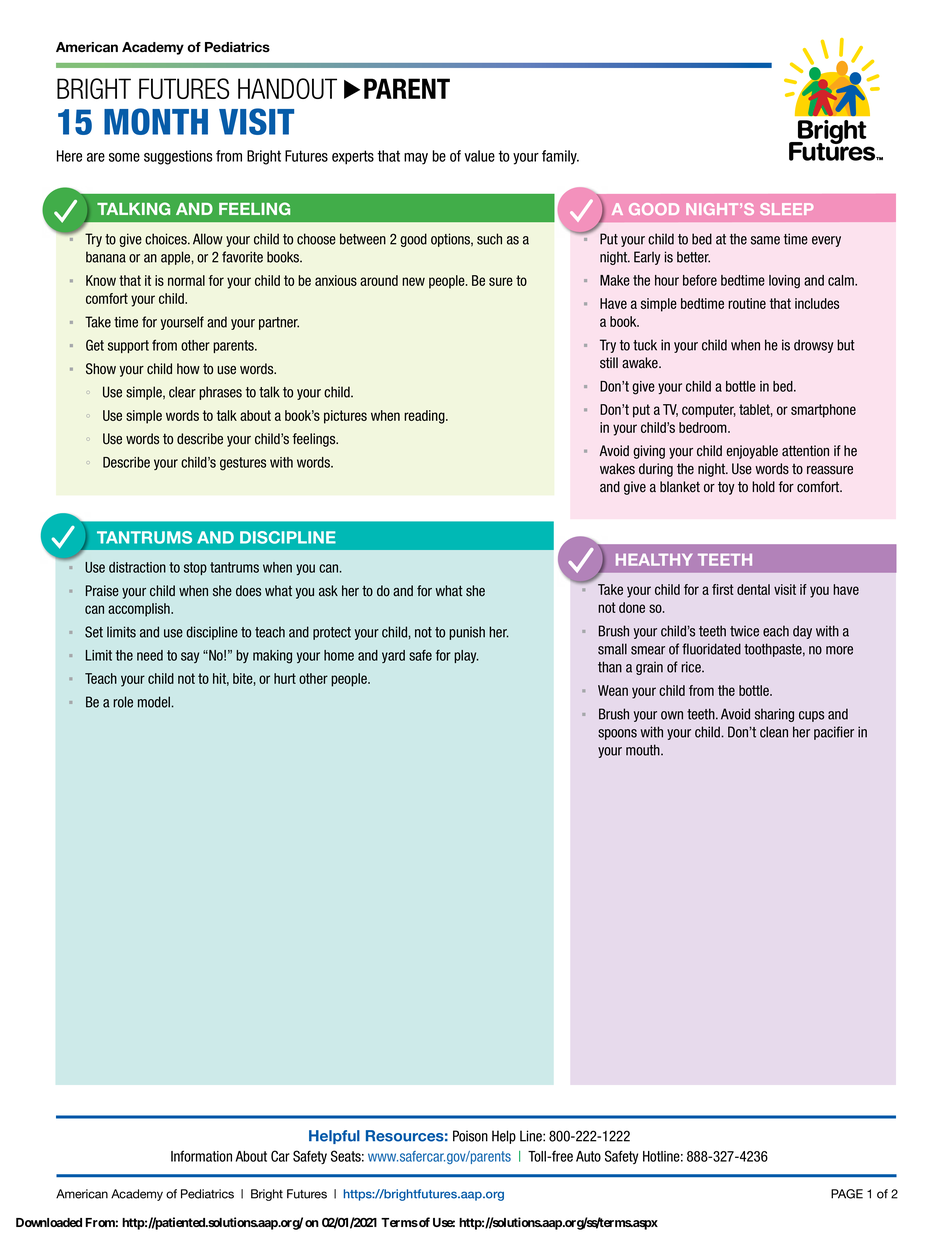 This screenshot has width=952, height=1233. I want to click on SLEEP, so click(786, 209).
